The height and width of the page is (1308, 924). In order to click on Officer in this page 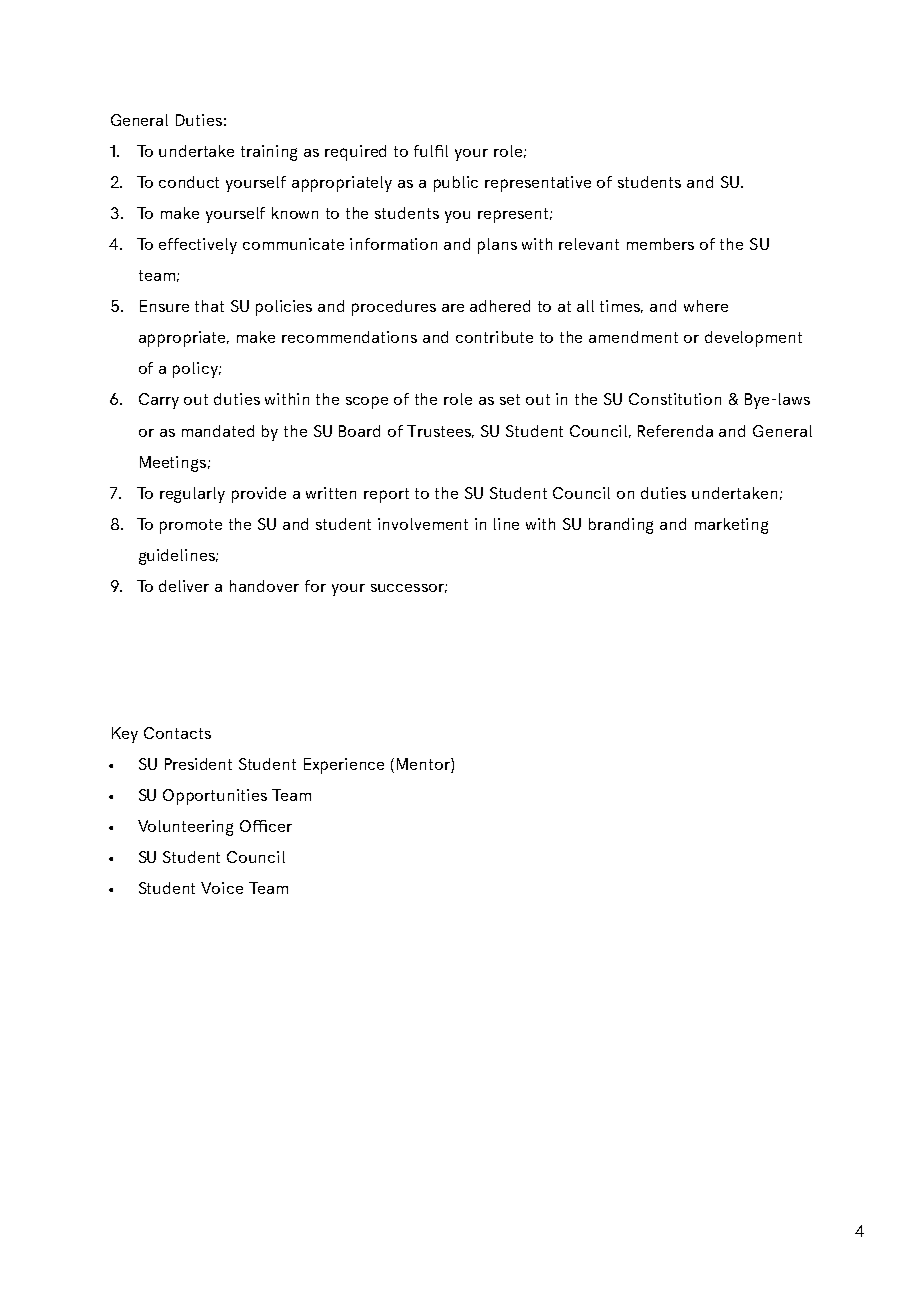, I will do `click(266, 826)`.
